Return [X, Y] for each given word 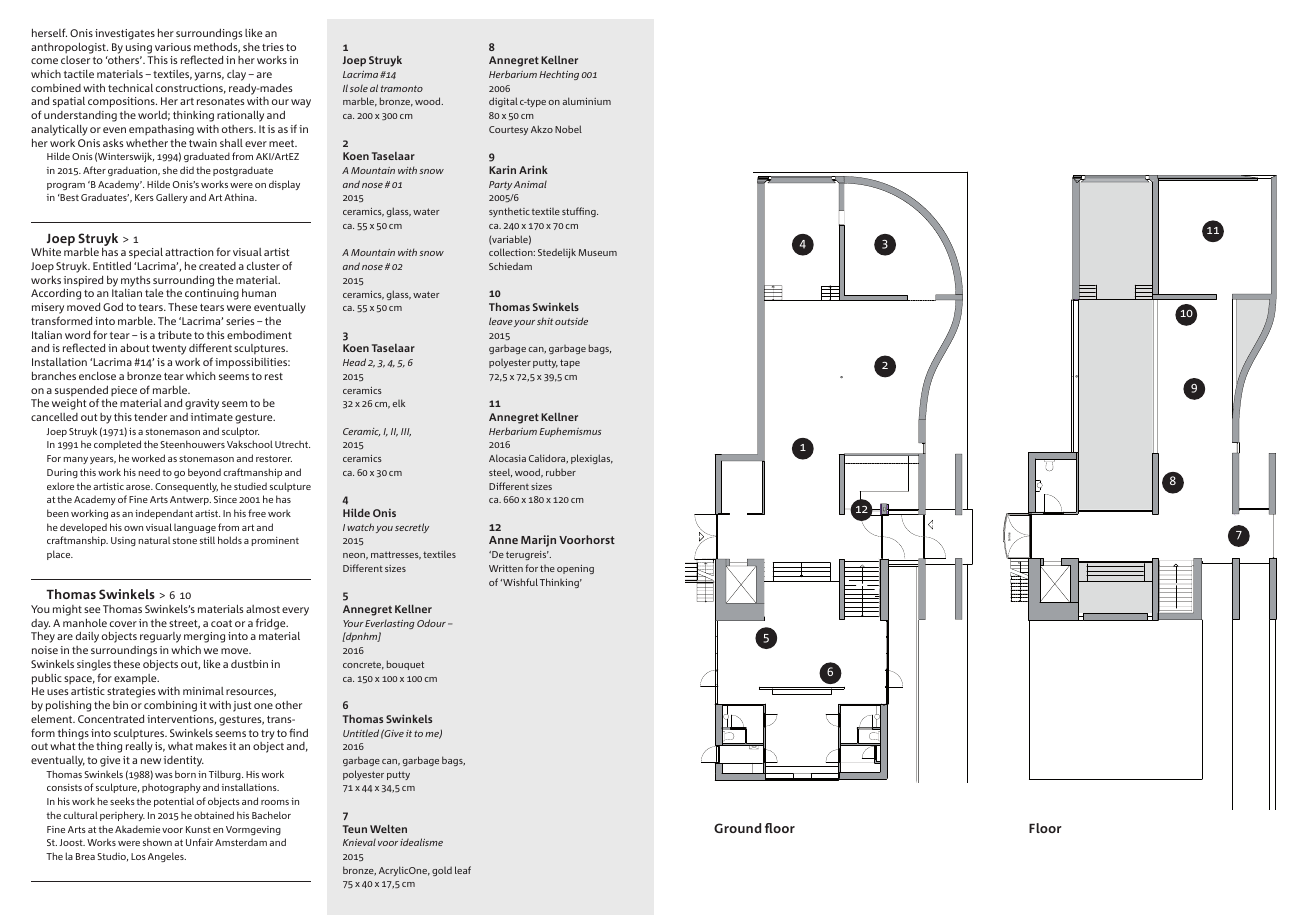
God [113, 307]
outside [571, 321]
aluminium [586, 101]
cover [123, 624]
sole [359, 88]
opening [575, 569]
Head [354, 362]
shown [157, 842]
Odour [431, 623]
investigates [125, 34]
